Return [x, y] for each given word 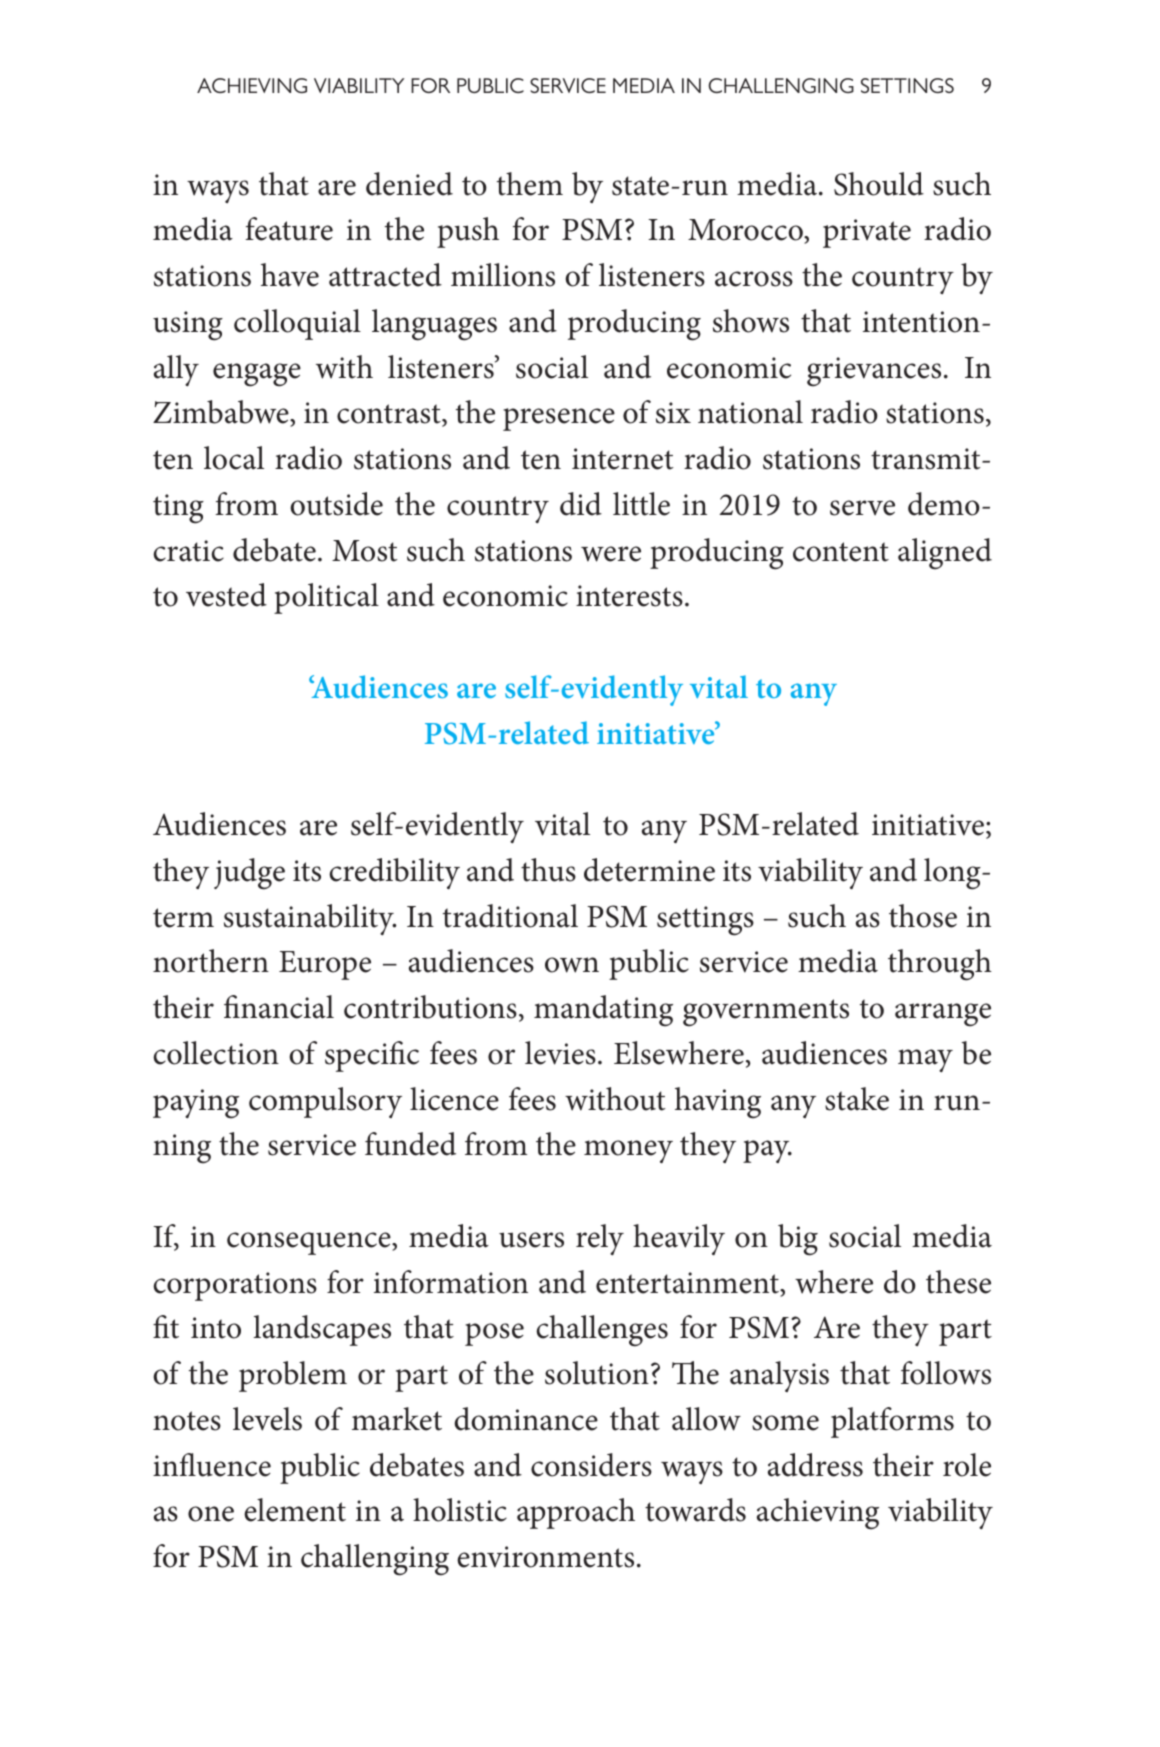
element [295, 1510]
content [841, 552]
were [611, 554]
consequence [310, 1243]
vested [226, 595]
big [798, 1240]
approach [576, 1513]
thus [548, 870]
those [923, 916]
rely [600, 1240]
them [530, 184]
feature [289, 229]
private [867, 233]
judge [249, 874]
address [815, 1465]
